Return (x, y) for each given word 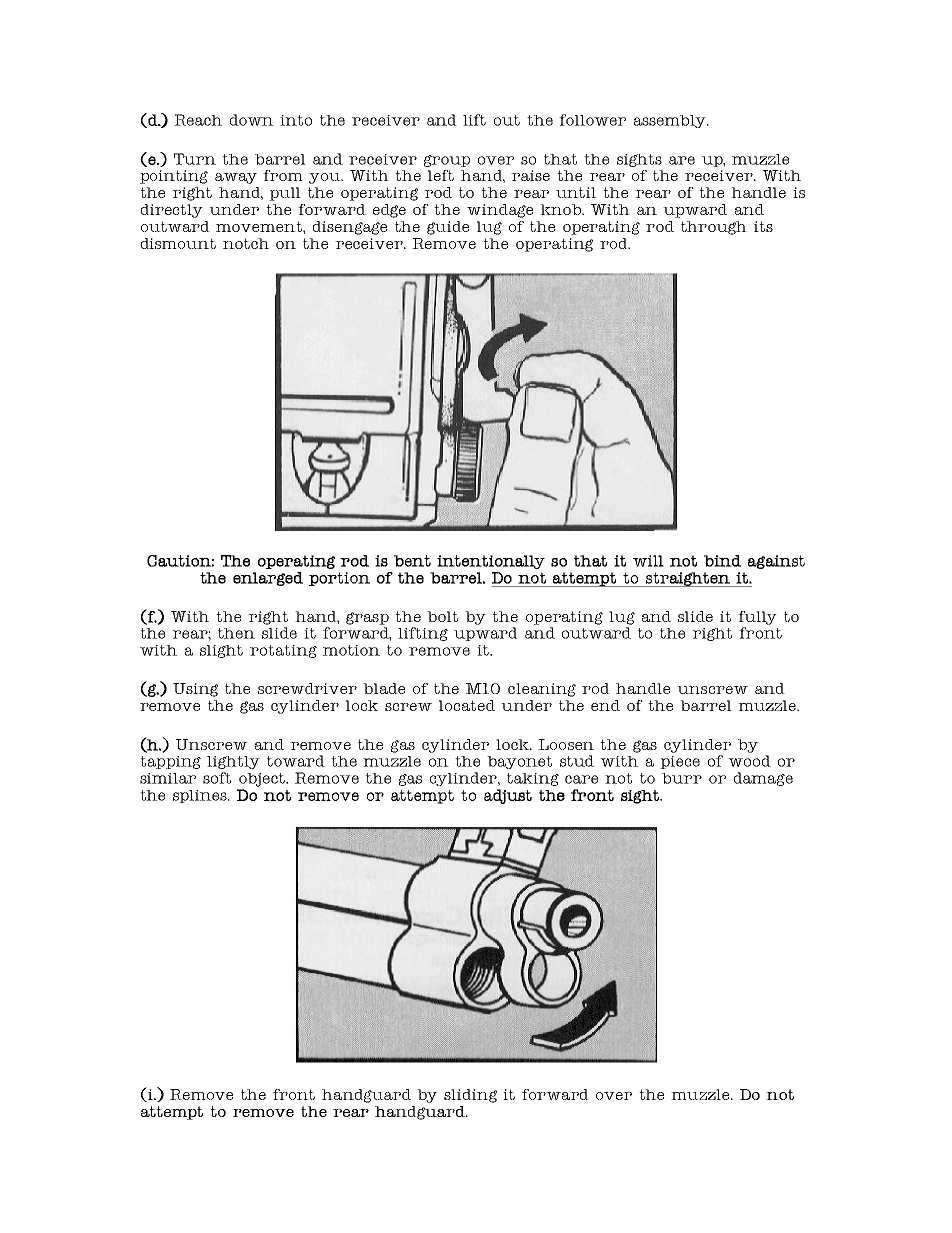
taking (533, 779)
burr (682, 778)
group (447, 161)
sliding (470, 1096)
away (236, 178)
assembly (671, 121)
